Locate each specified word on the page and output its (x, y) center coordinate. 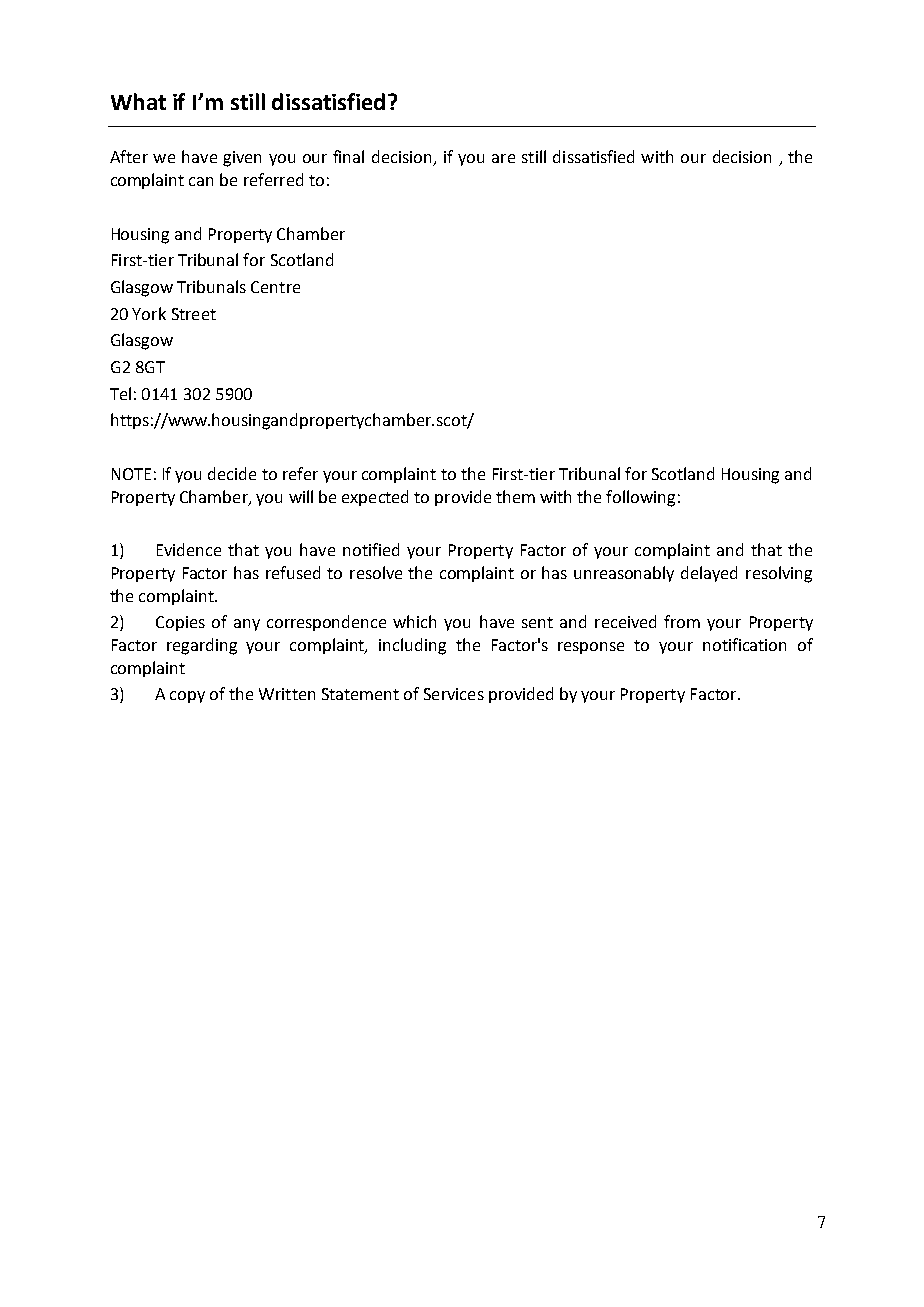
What (138, 101)
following (640, 498)
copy (187, 697)
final (348, 156)
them (515, 496)
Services (454, 694)
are (503, 158)
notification (744, 644)
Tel (120, 393)
